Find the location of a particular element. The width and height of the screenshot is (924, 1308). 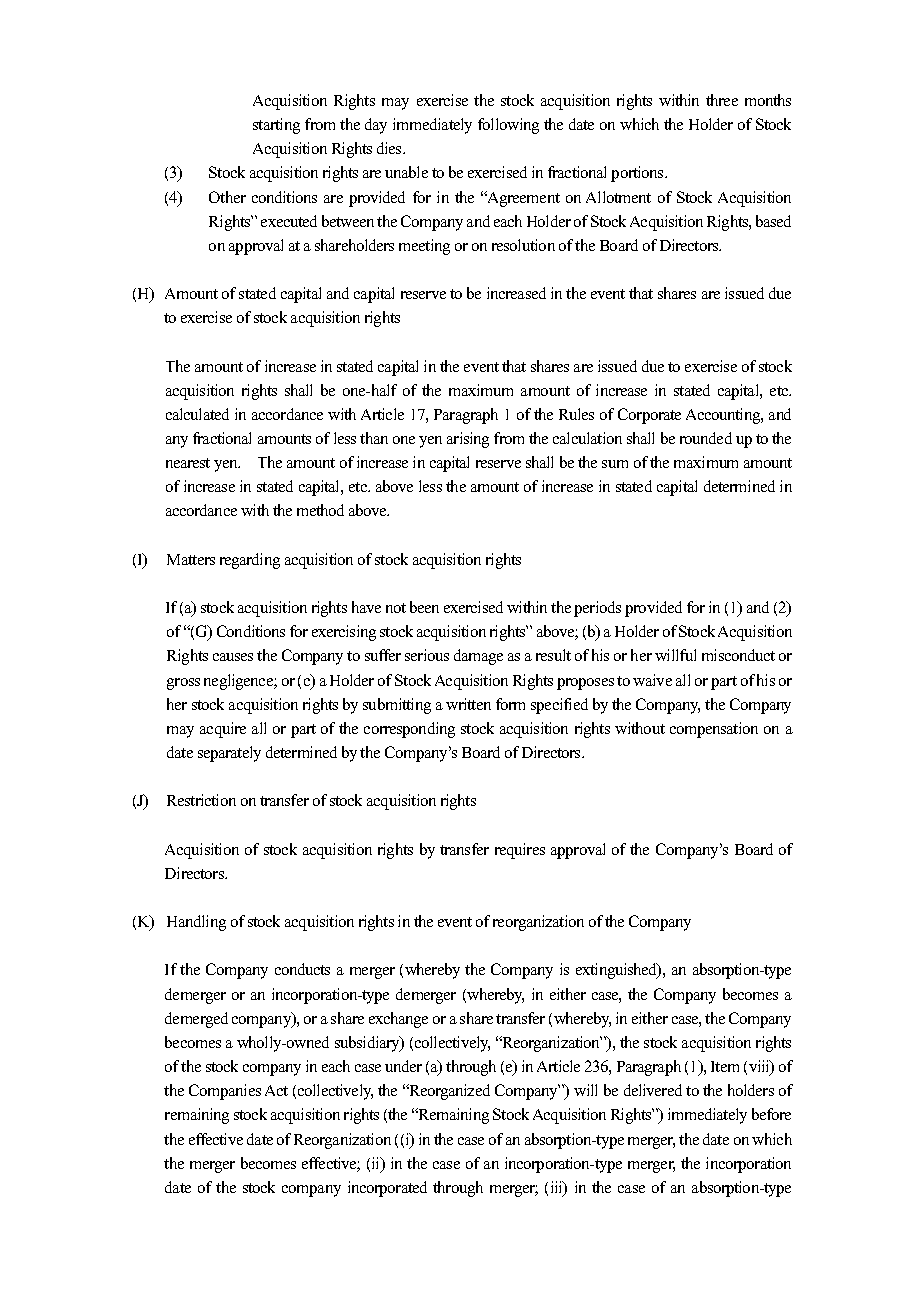

calculated is located at coordinates (197, 414).
